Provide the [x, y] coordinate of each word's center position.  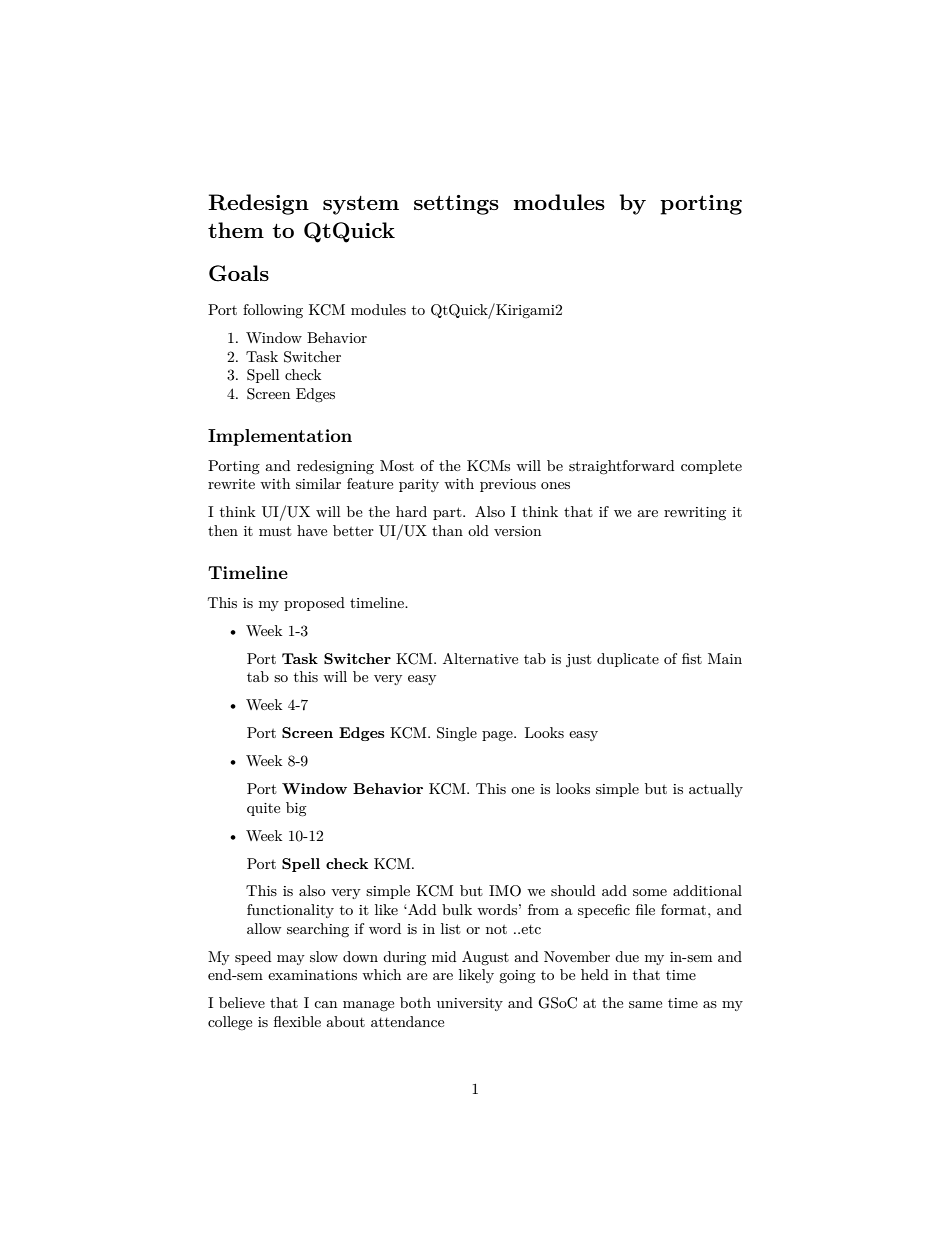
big [296, 809]
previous [508, 485]
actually [716, 790]
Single [457, 734]
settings [456, 205]
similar [318, 483]
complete [711, 467]
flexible [297, 1021]
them [236, 230]
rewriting [695, 513]
